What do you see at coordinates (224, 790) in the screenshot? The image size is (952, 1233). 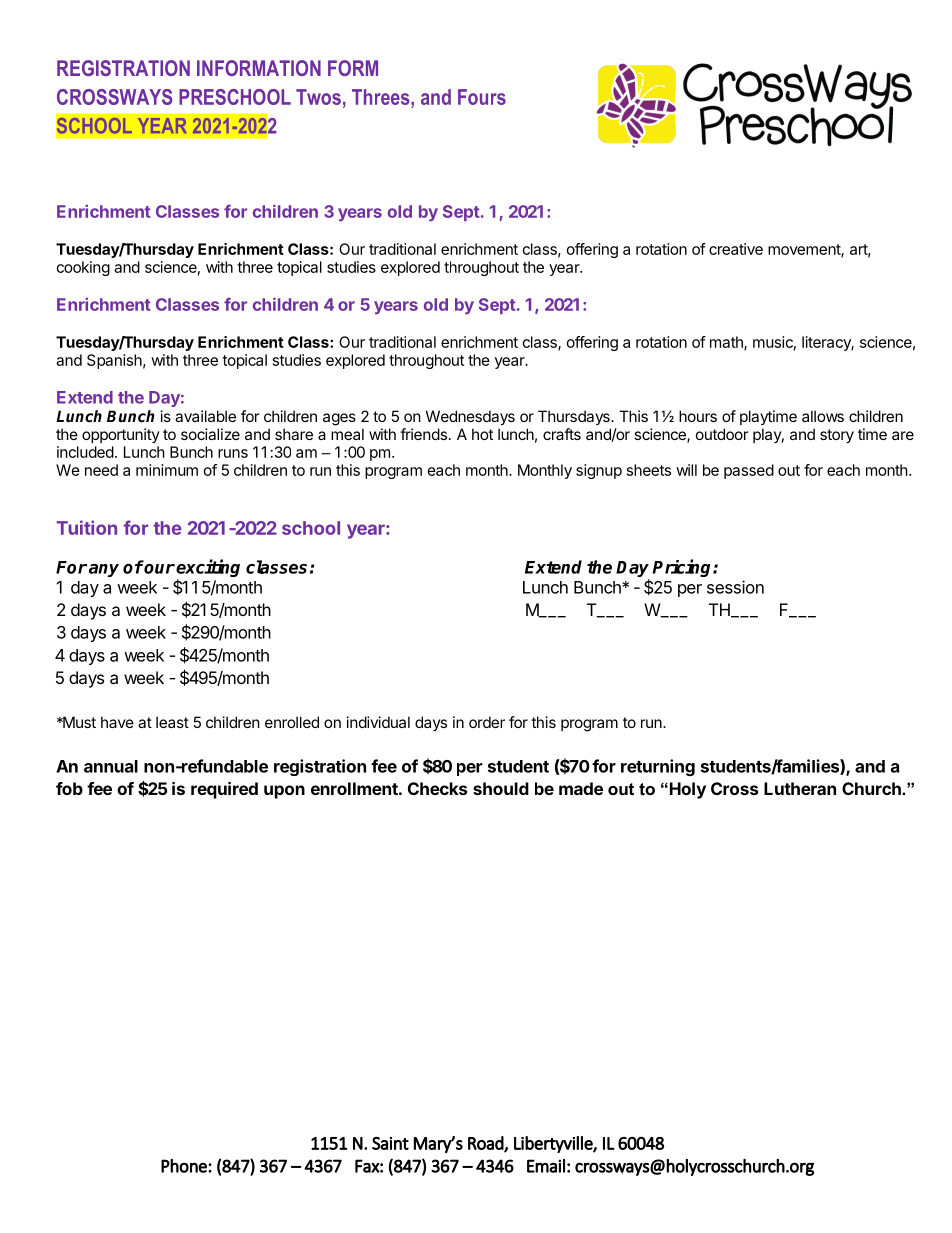 I see `required` at bounding box center [224, 790].
